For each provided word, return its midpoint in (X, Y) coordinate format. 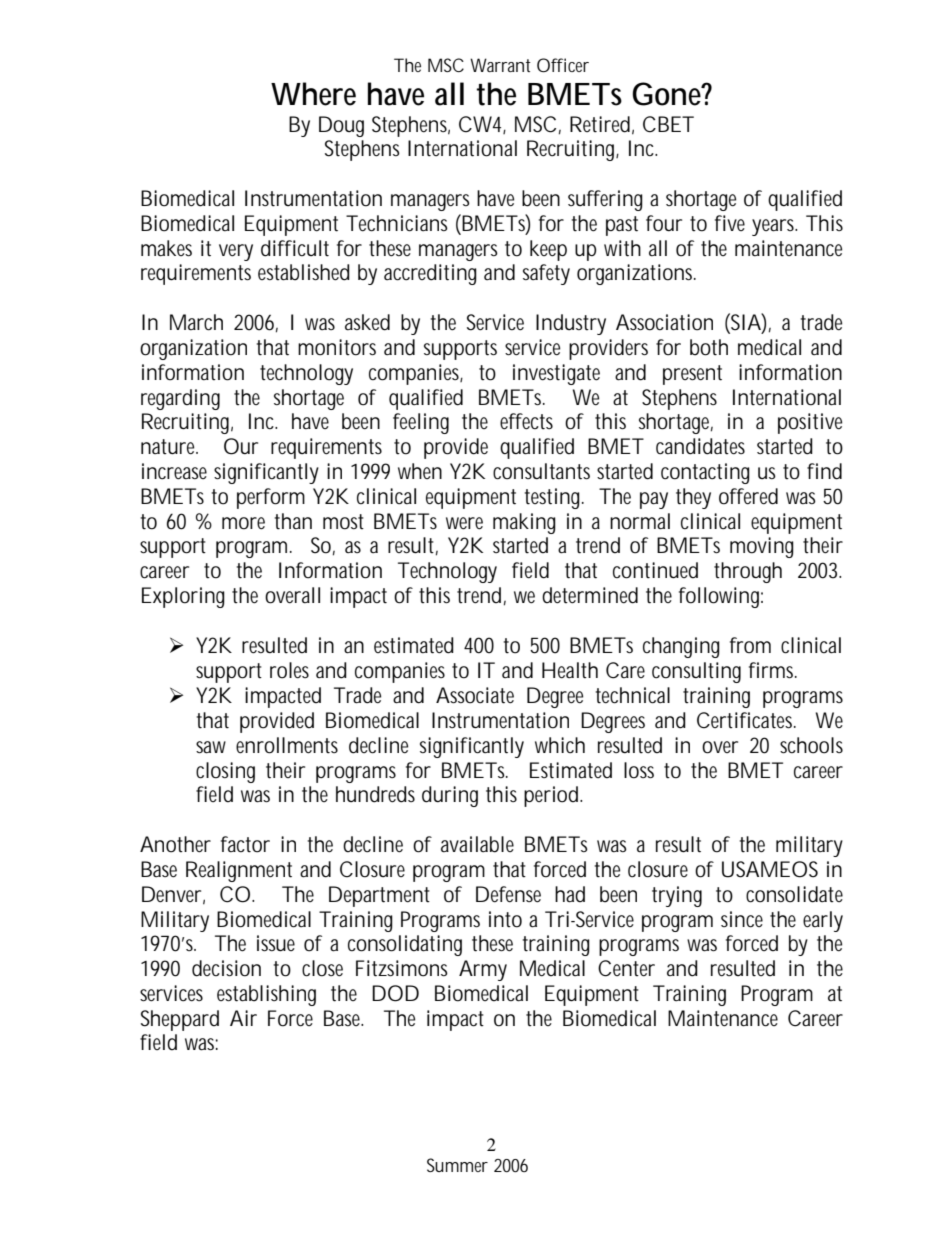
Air (243, 1018)
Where (313, 94)
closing (225, 772)
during (450, 796)
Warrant (500, 65)
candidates (700, 446)
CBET (668, 124)
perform (271, 498)
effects (526, 421)
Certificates (746, 720)
